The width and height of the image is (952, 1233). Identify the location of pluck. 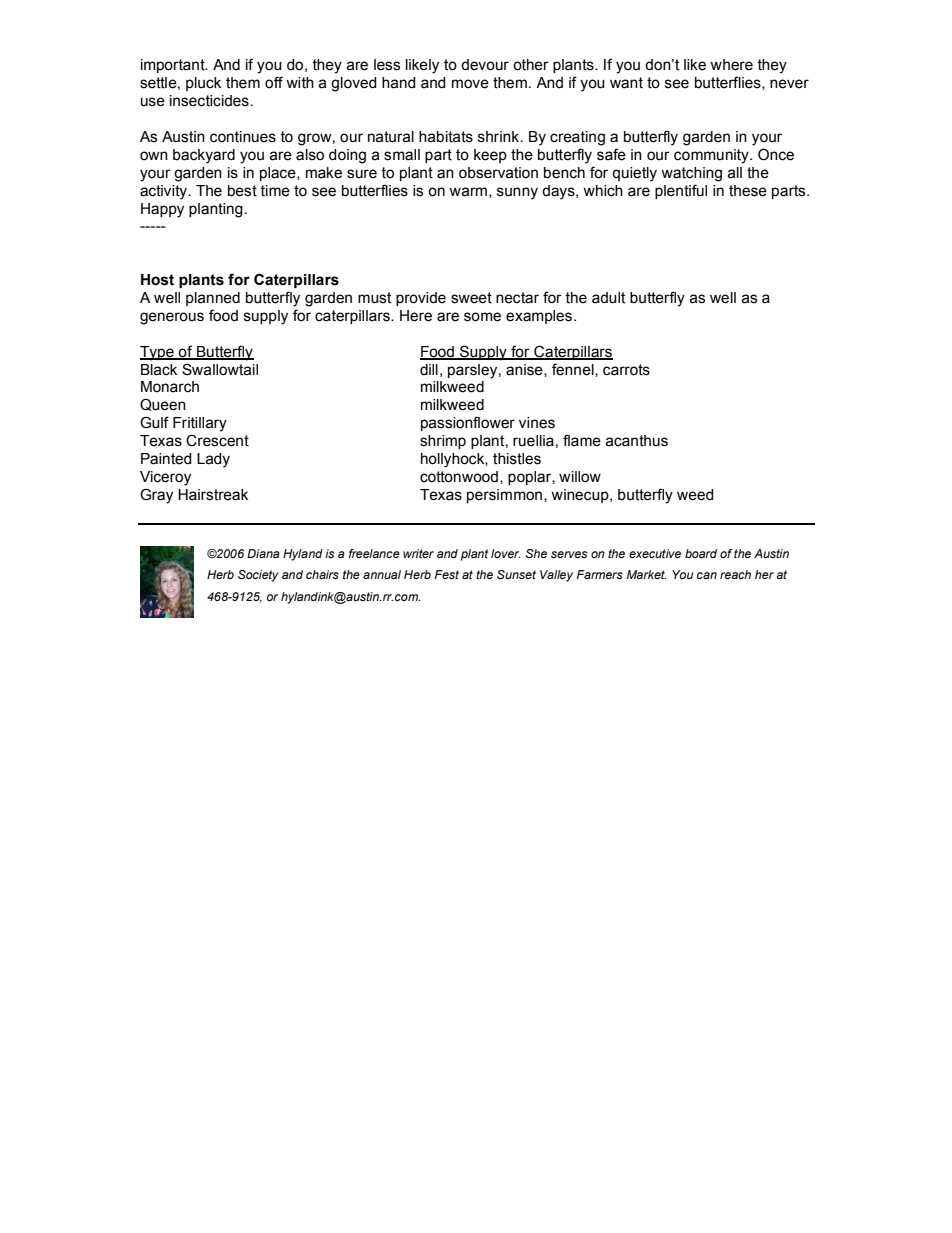
(203, 84).
